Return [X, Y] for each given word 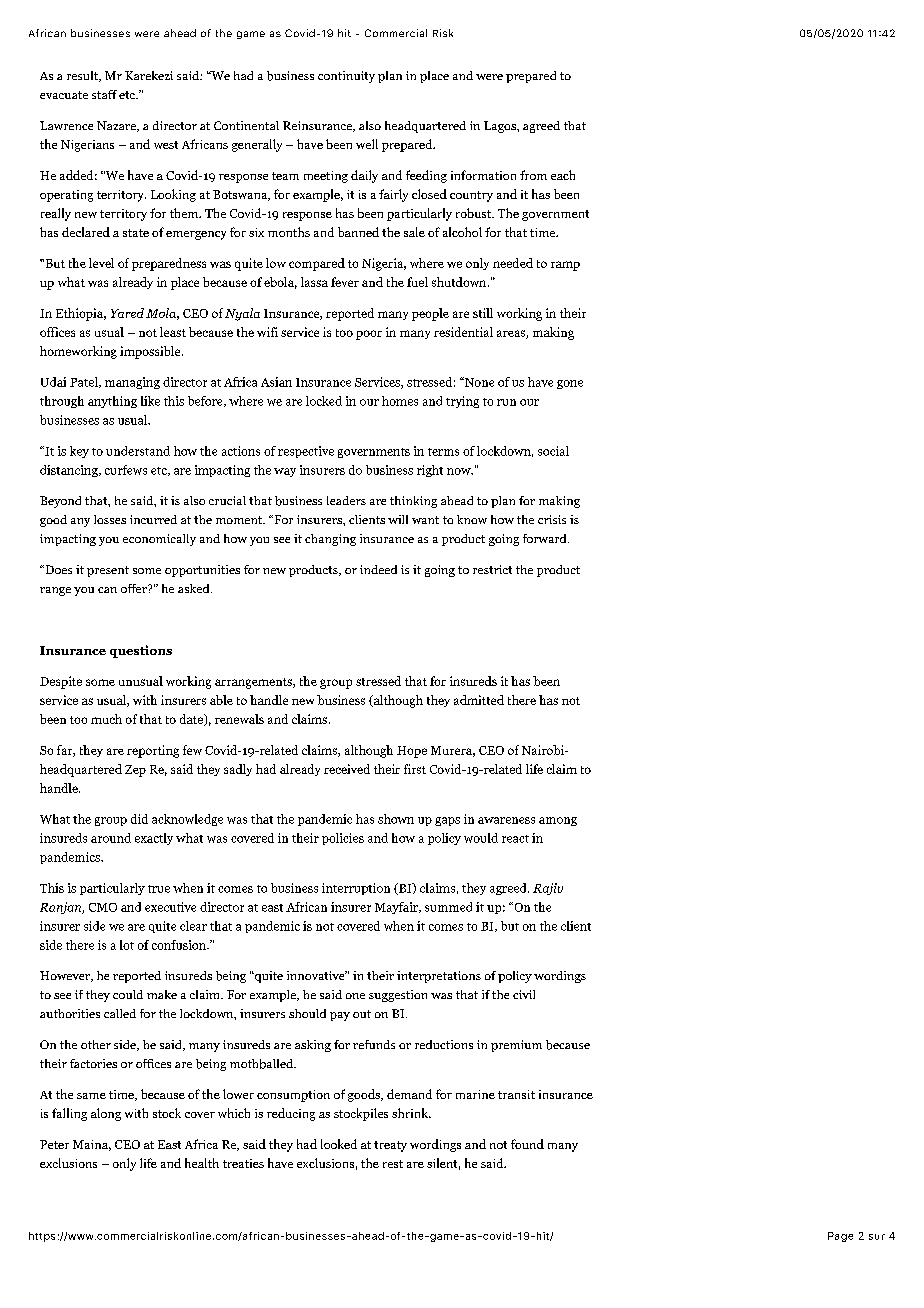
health [202, 1163]
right [430, 471]
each [563, 175]
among [558, 821]
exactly [154, 839]
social [553, 451]
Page [840, 1237]
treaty [390, 1146]
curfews [126, 470]
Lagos [501, 127]
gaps [447, 821]
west [166, 145]
